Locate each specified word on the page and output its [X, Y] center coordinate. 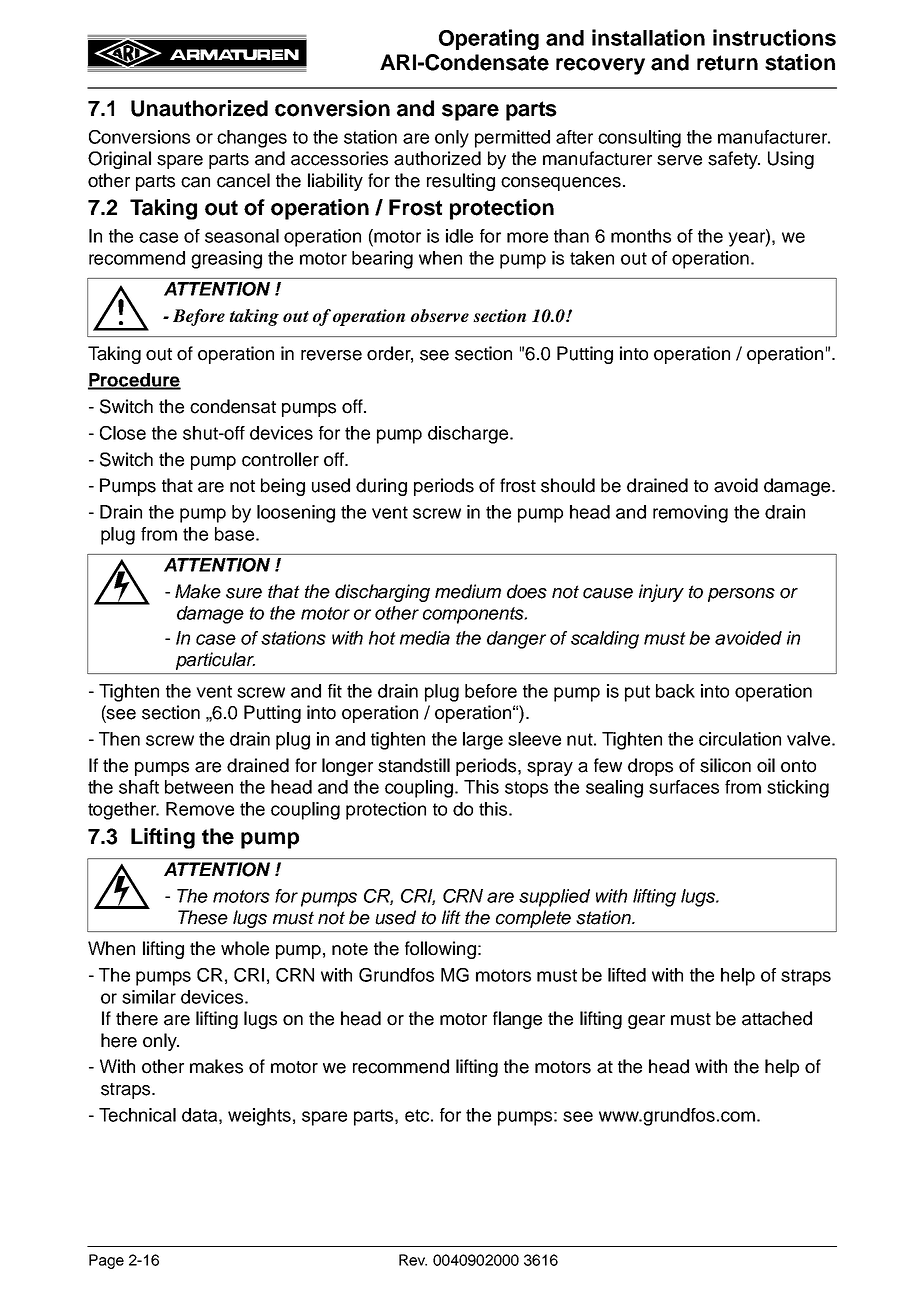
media [425, 638]
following [440, 950]
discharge [469, 435]
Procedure [134, 381]
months [641, 236]
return [727, 63]
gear [646, 1022]
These [203, 917]
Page [106, 1261]
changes [252, 139]
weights [259, 1117]
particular [215, 661]
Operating [489, 39]
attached [777, 1018]
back [675, 691]
